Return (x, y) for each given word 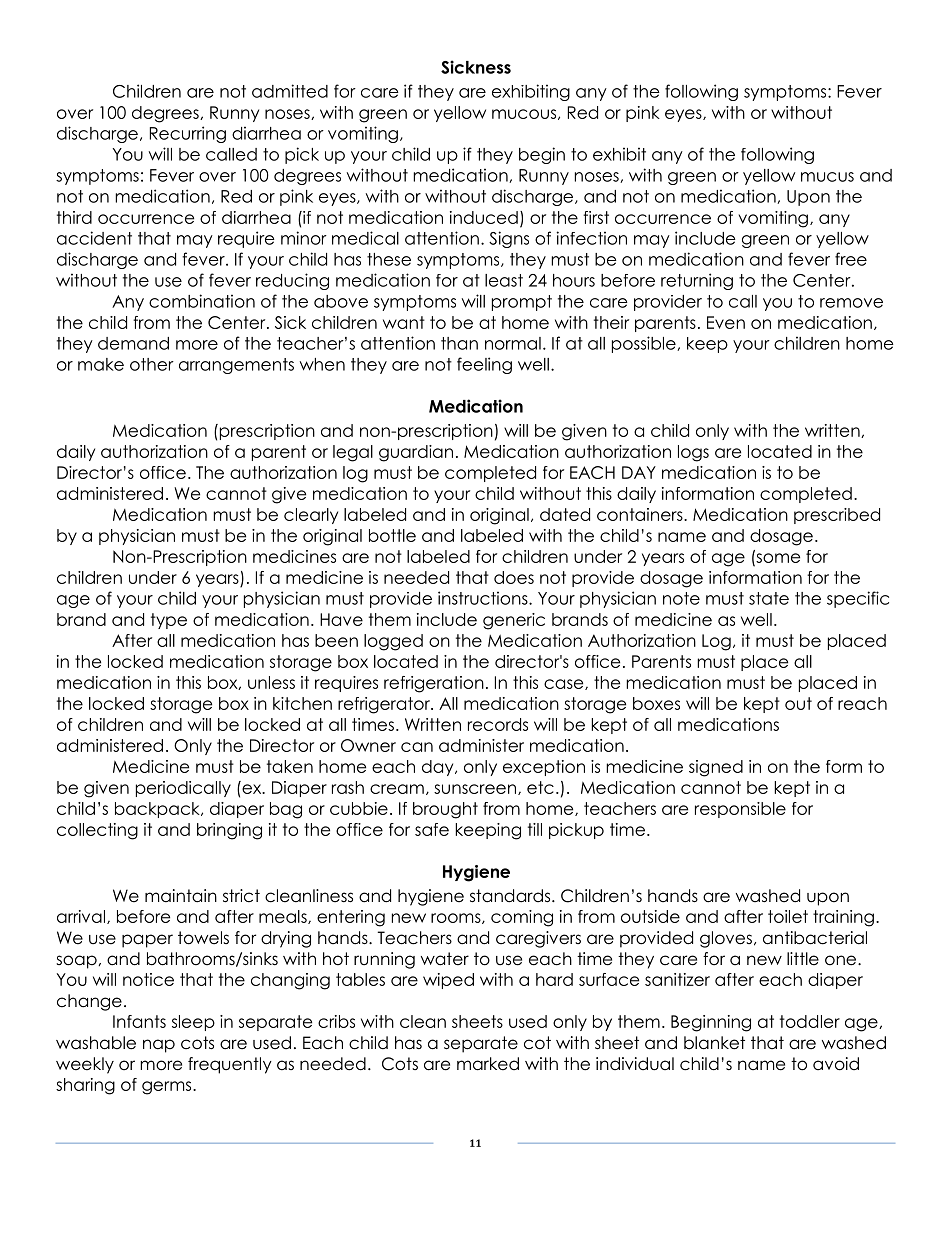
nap (159, 1046)
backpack (158, 810)
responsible (740, 810)
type (169, 621)
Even (726, 322)
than (459, 343)
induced (484, 217)
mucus (827, 177)
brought (445, 810)
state (769, 598)
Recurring (188, 134)
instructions (484, 598)
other (152, 364)
